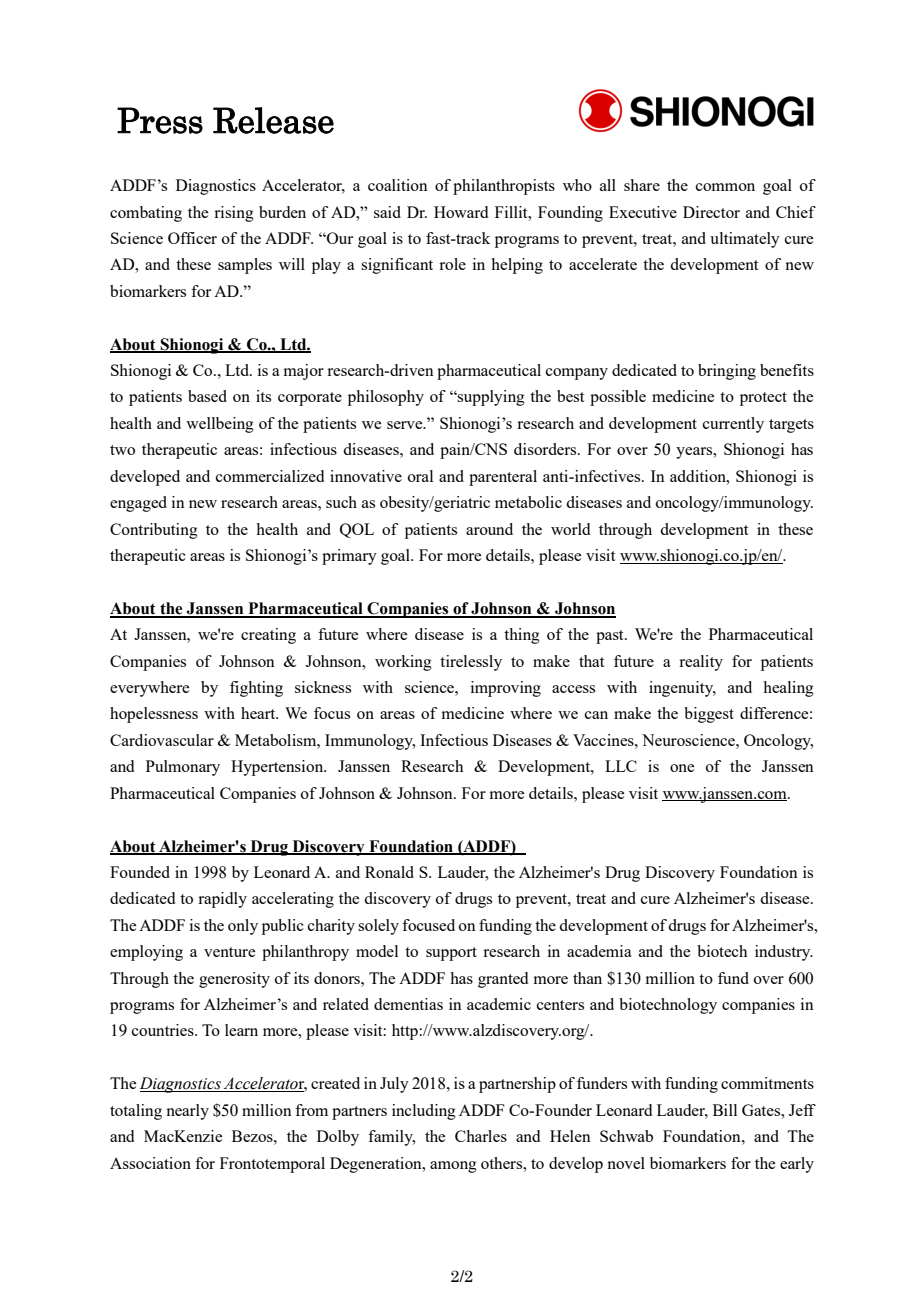 Image resolution: width=924 pixels, height=1308 pixels. I want to click on bringing, so click(727, 372).
